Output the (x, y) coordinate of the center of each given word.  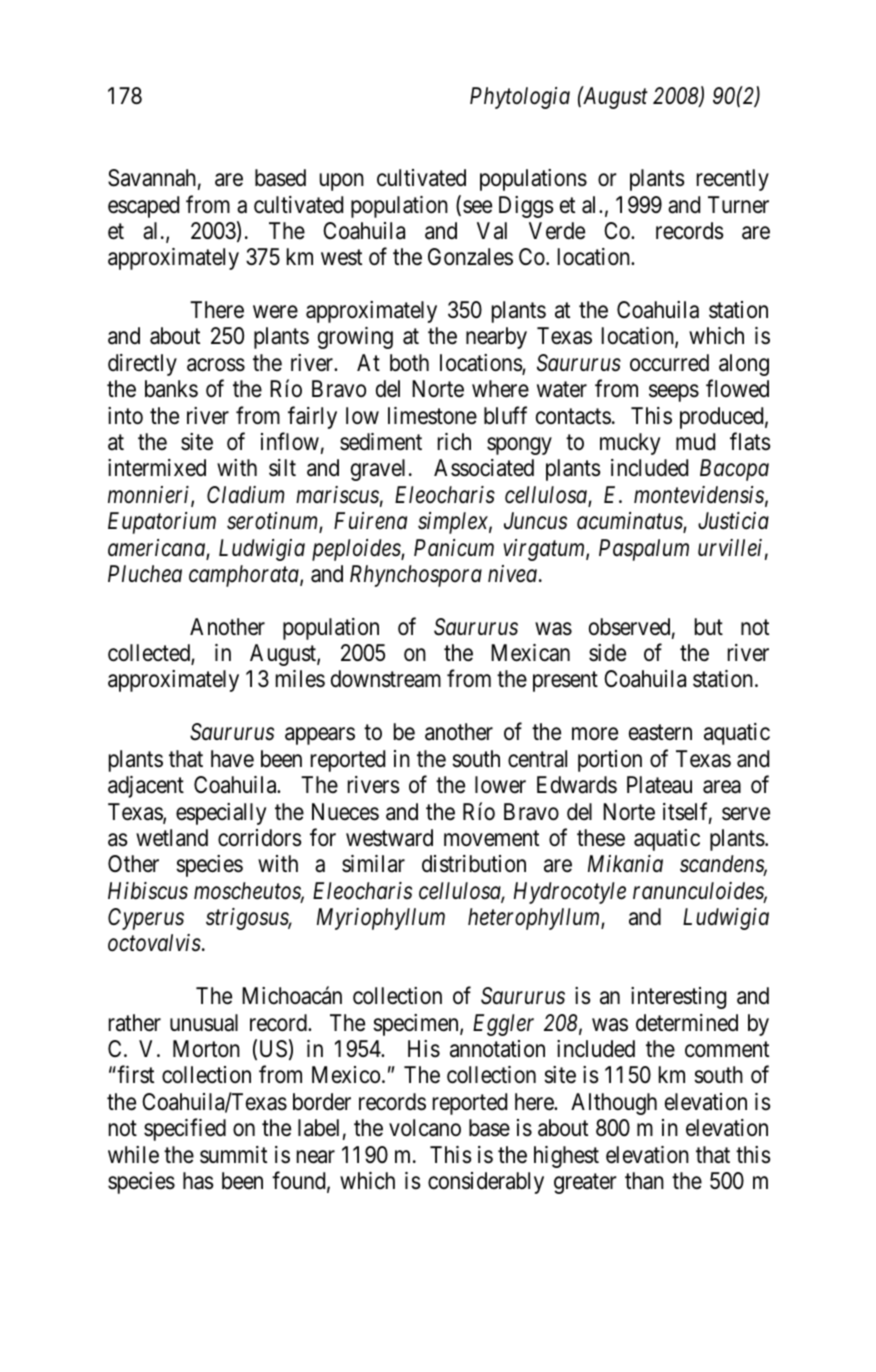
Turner (738, 205)
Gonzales (470, 257)
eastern (660, 733)
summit (233, 1155)
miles (300, 679)
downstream (386, 679)
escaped (143, 207)
